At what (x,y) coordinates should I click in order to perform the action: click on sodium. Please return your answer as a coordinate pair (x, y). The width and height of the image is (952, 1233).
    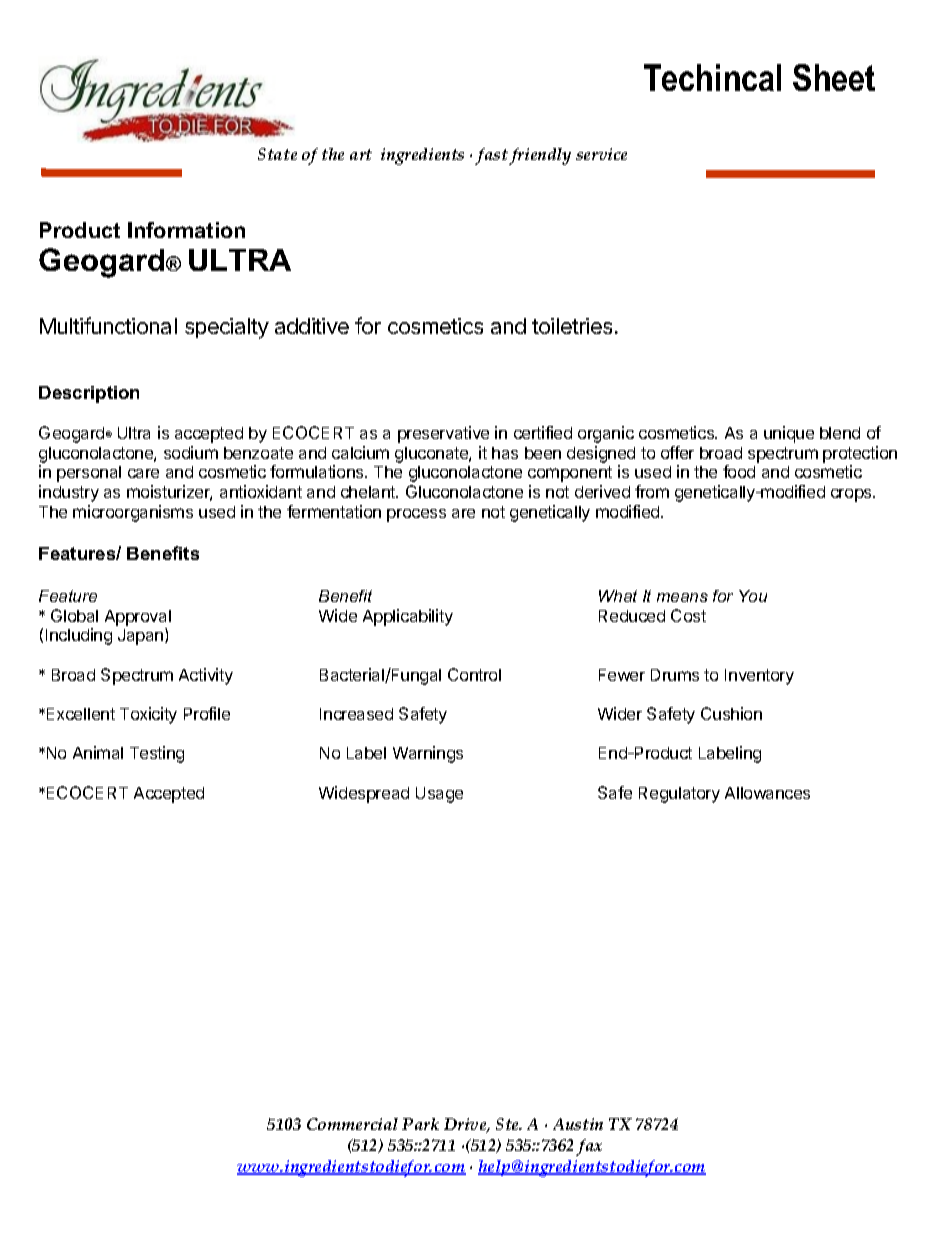
    Looking at the image, I should click on (191, 452).
